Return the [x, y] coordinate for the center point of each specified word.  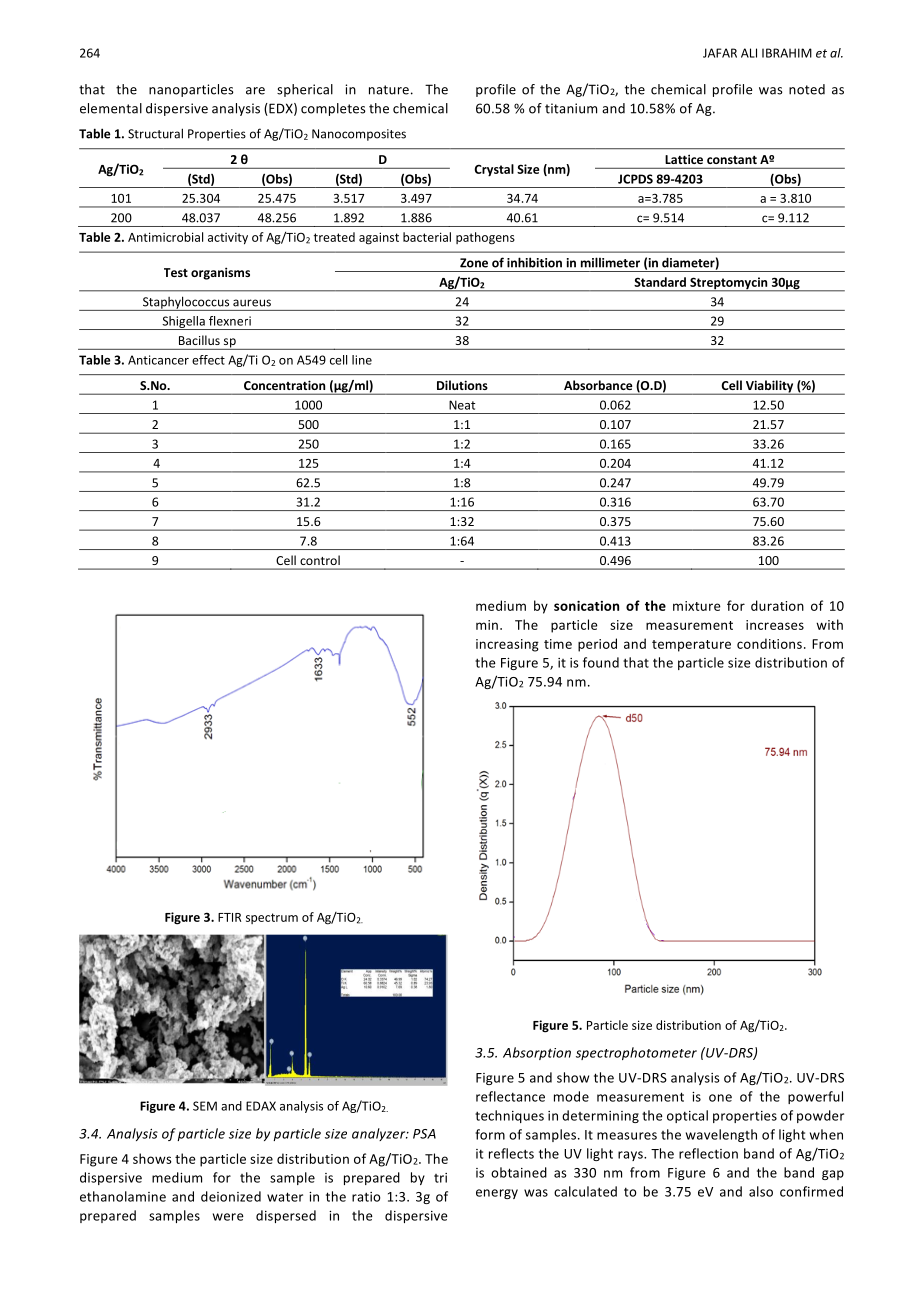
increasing [507, 645]
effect [208, 360]
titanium [571, 108]
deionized [231, 1196]
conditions [769, 643]
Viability [769, 387]
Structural [155, 133]
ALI [749, 53]
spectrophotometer [636, 1053]
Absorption [537, 1053]
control [320, 560]
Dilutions [462, 385]
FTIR [229, 917]
